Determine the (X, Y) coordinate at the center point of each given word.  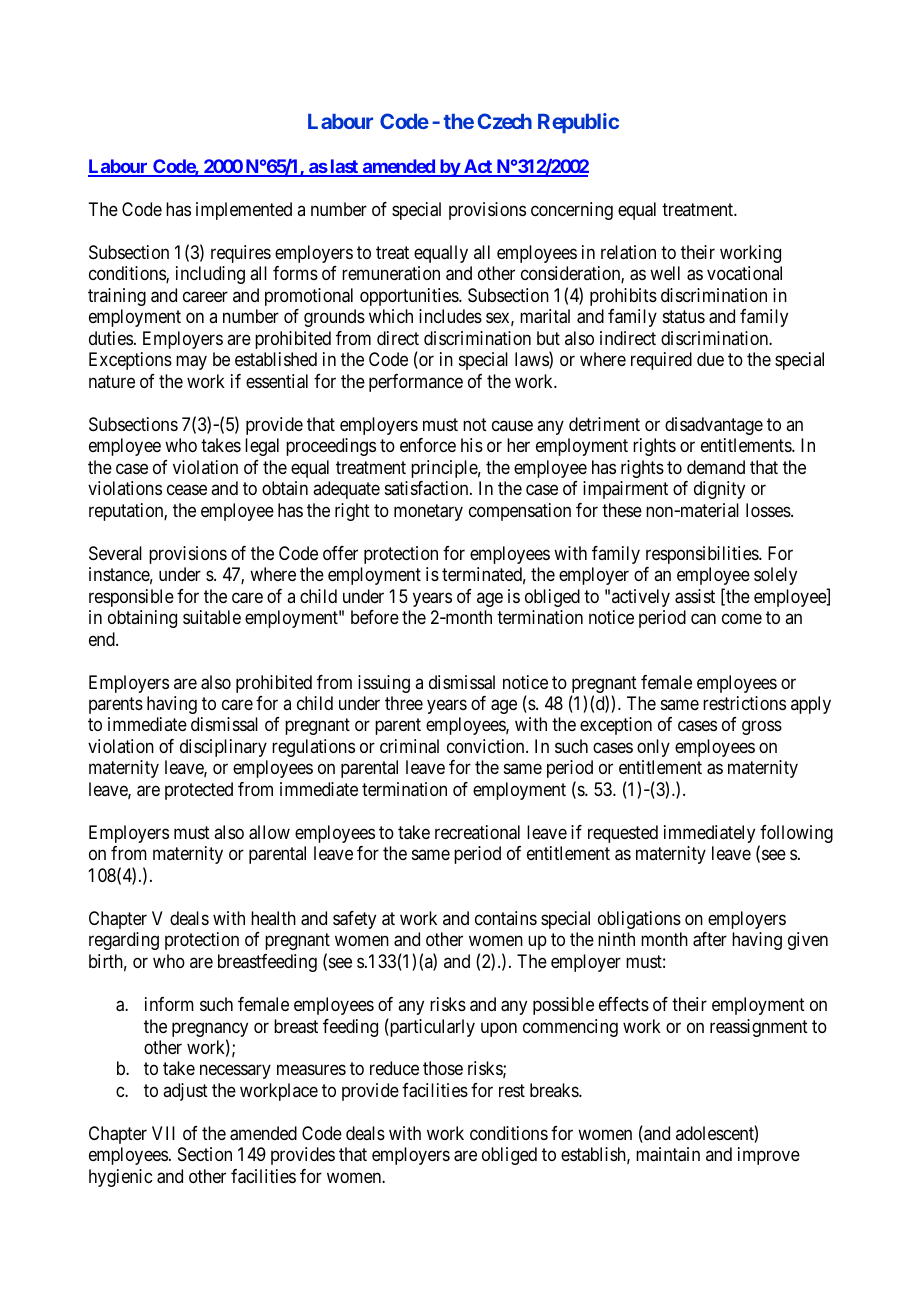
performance (416, 383)
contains (506, 918)
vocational (744, 273)
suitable (212, 617)
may (191, 363)
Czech (505, 121)
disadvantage (714, 426)
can (703, 619)
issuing (384, 684)
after (710, 939)
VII (163, 1133)
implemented (244, 211)
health (273, 918)
